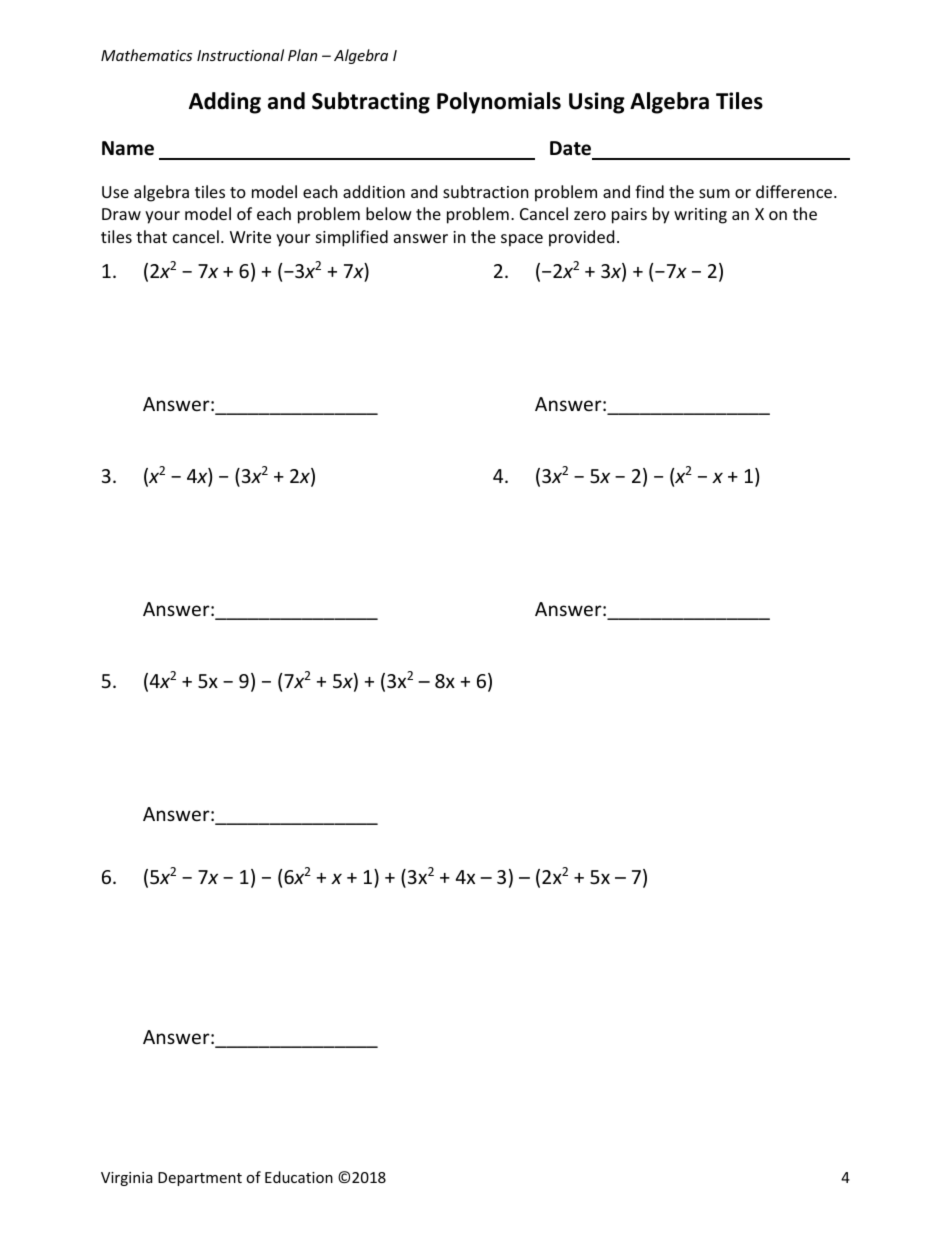 Image resolution: width=952 pixels, height=1233 pixels. I want to click on Virginia, so click(127, 1179).
